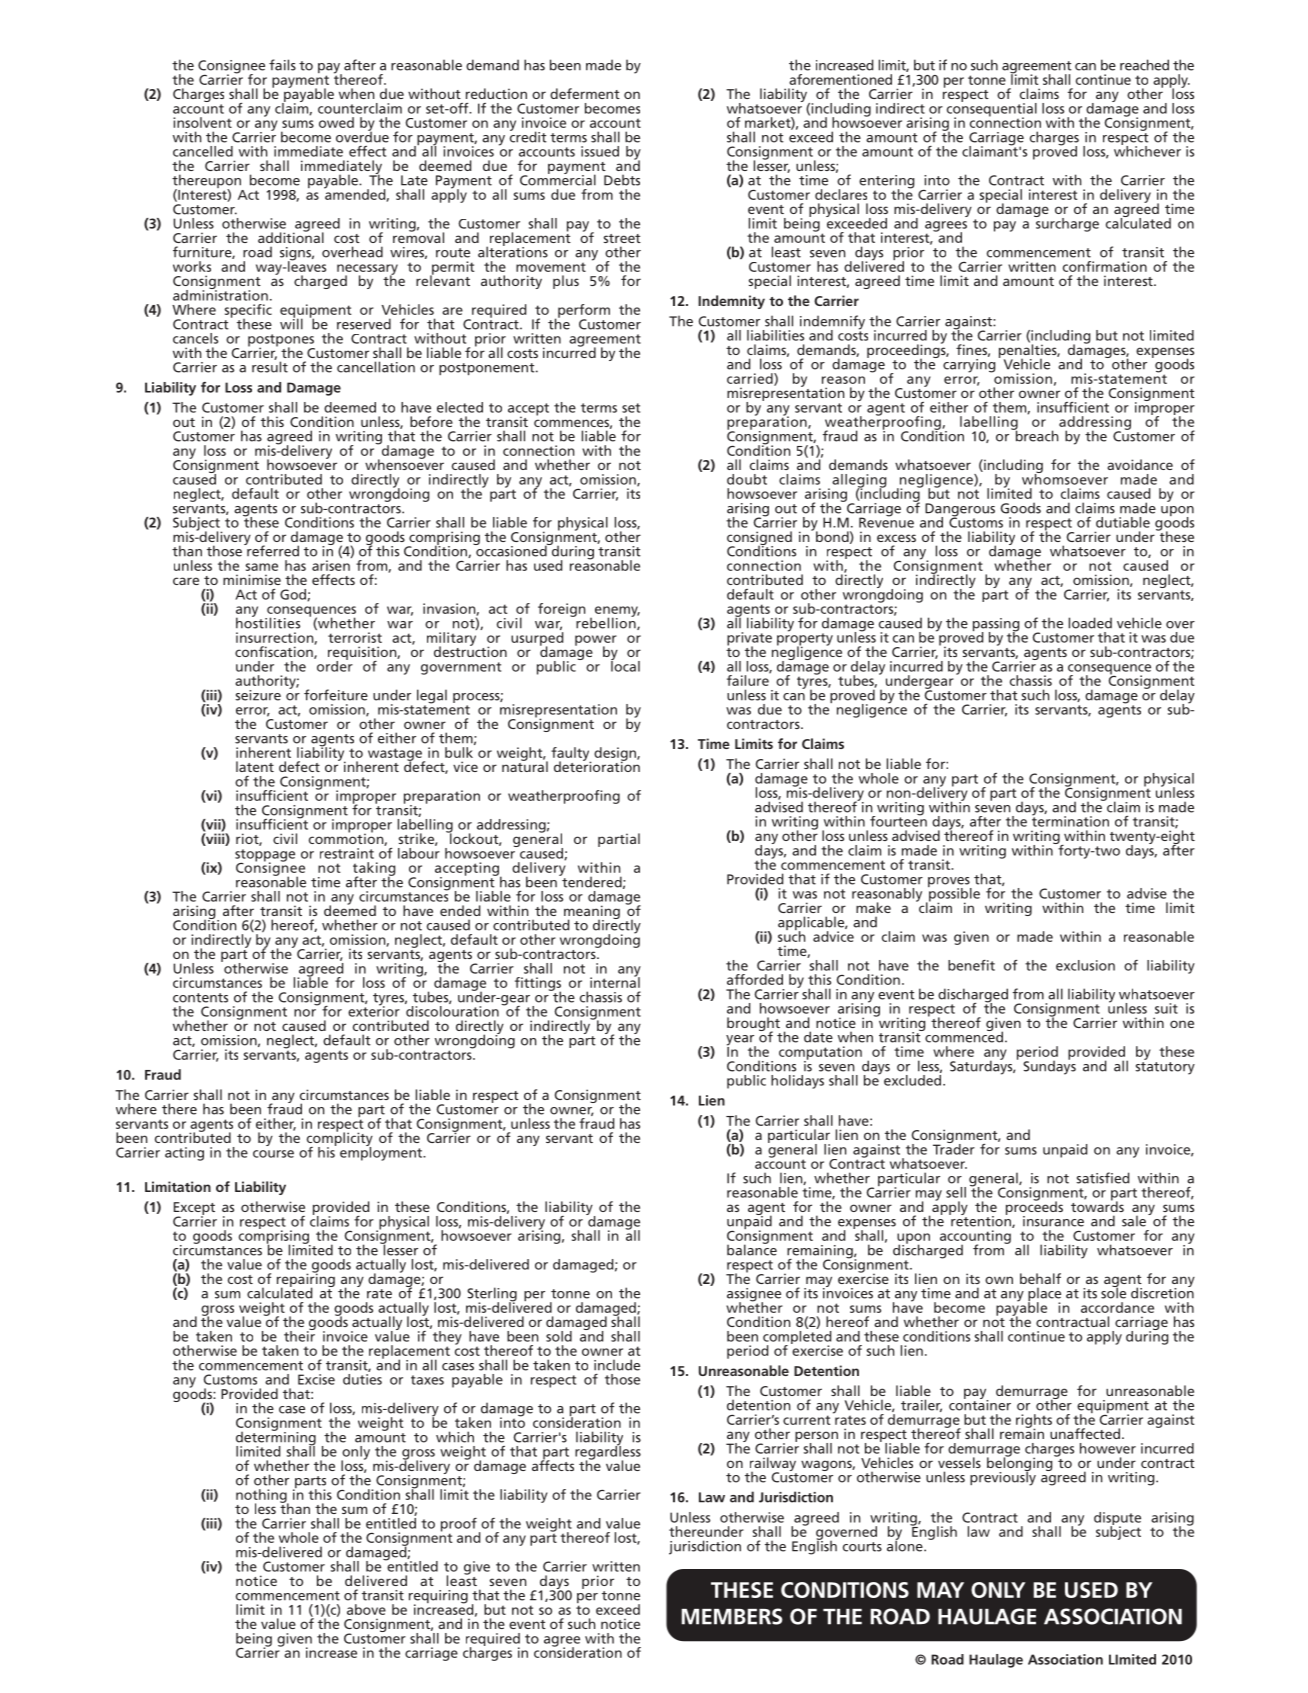 Image resolution: width=1308 pixels, height=1693 pixels. Describe the element at coordinates (752, 1249) in the screenshot. I see `balance` at that location.
